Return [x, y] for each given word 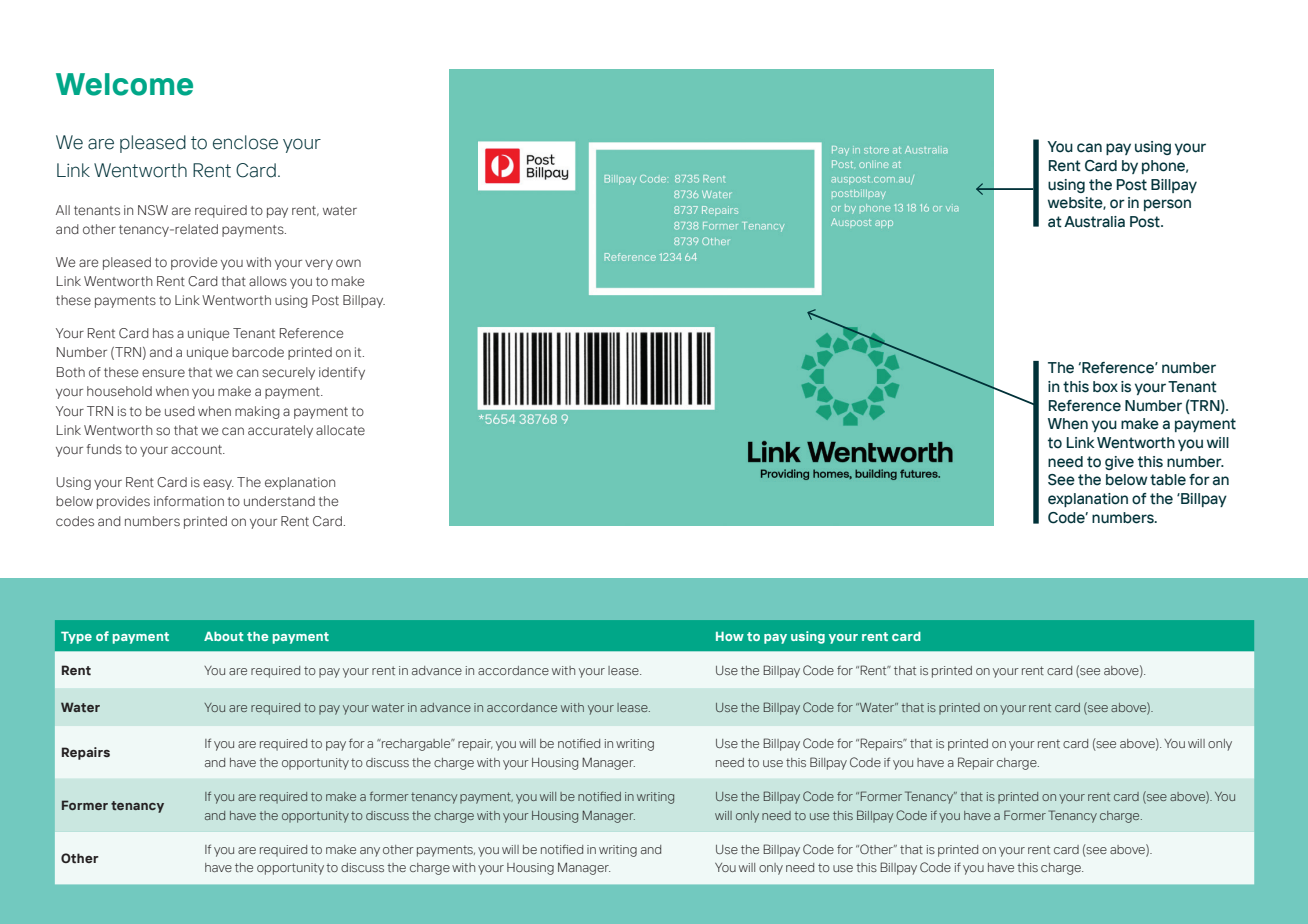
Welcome [124, 84]
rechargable [416, 745]
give [1119, 463]
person [1167, 205]
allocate [340, 430]
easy [218, 484]
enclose [245, 142]
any [370, 852]
